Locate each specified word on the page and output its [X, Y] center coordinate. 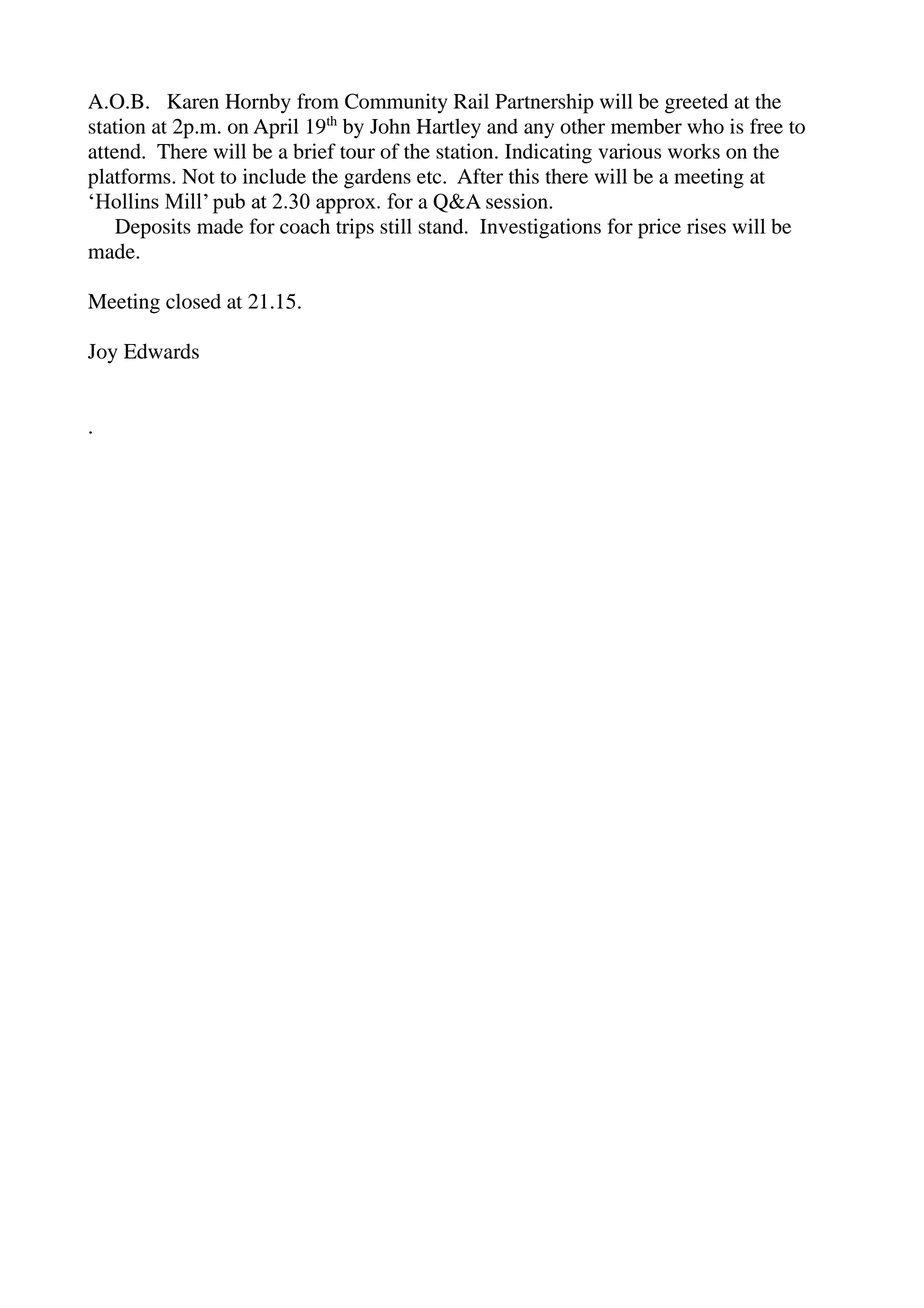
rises [706, 226]
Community [396, 103]
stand [442, 226]
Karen [193, 101]
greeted [696, 103]
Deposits [153, 228]
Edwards [161, 351]
